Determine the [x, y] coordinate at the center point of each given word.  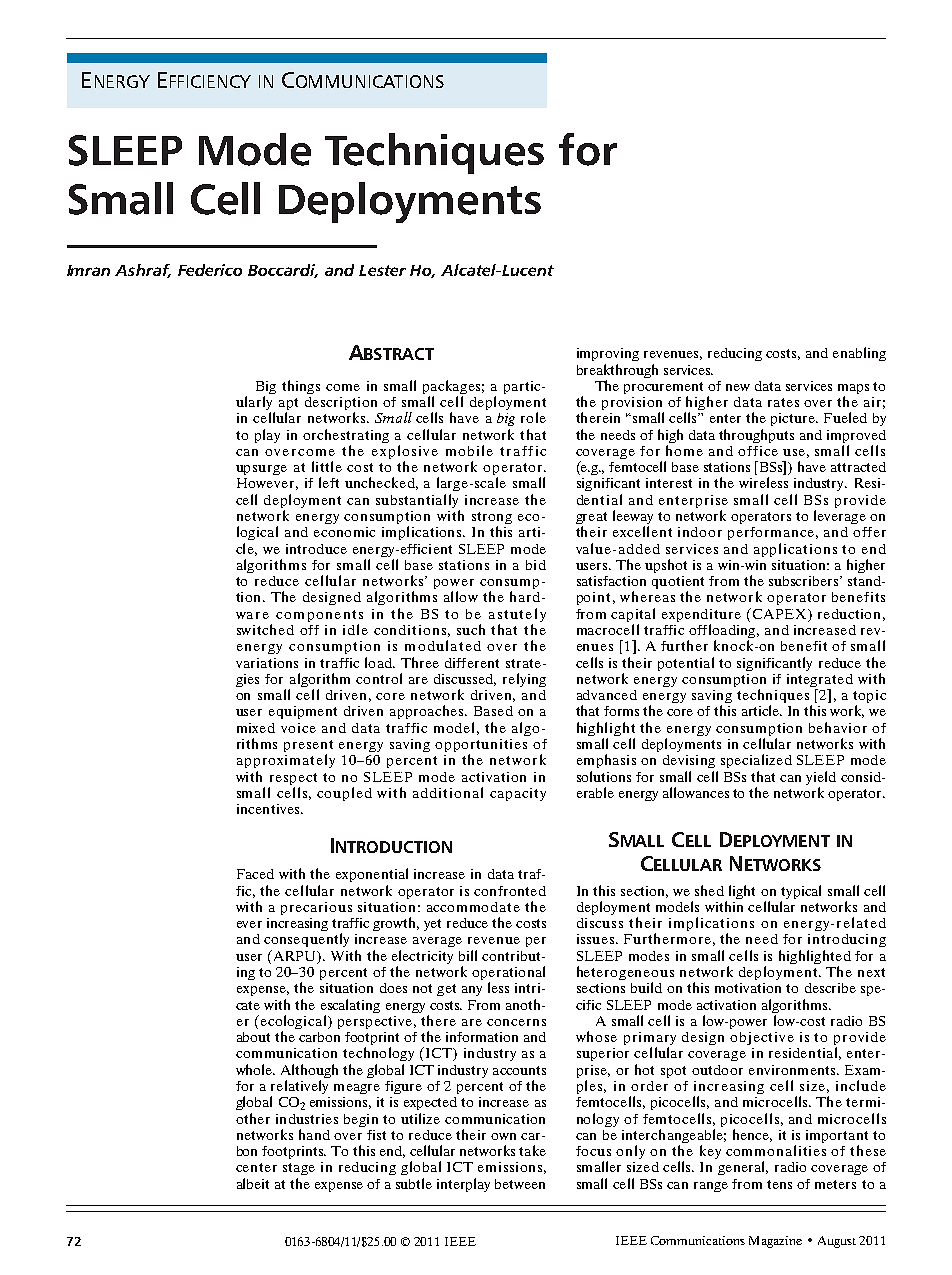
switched [265, 629]
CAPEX [781, 614]
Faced [255, 874]
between [520, 1184]
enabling [859, 354]
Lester [382, 270]
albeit [253, 1183]
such [471, 629]
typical [801, 893]
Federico [210, 270]
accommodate [473, 907]
